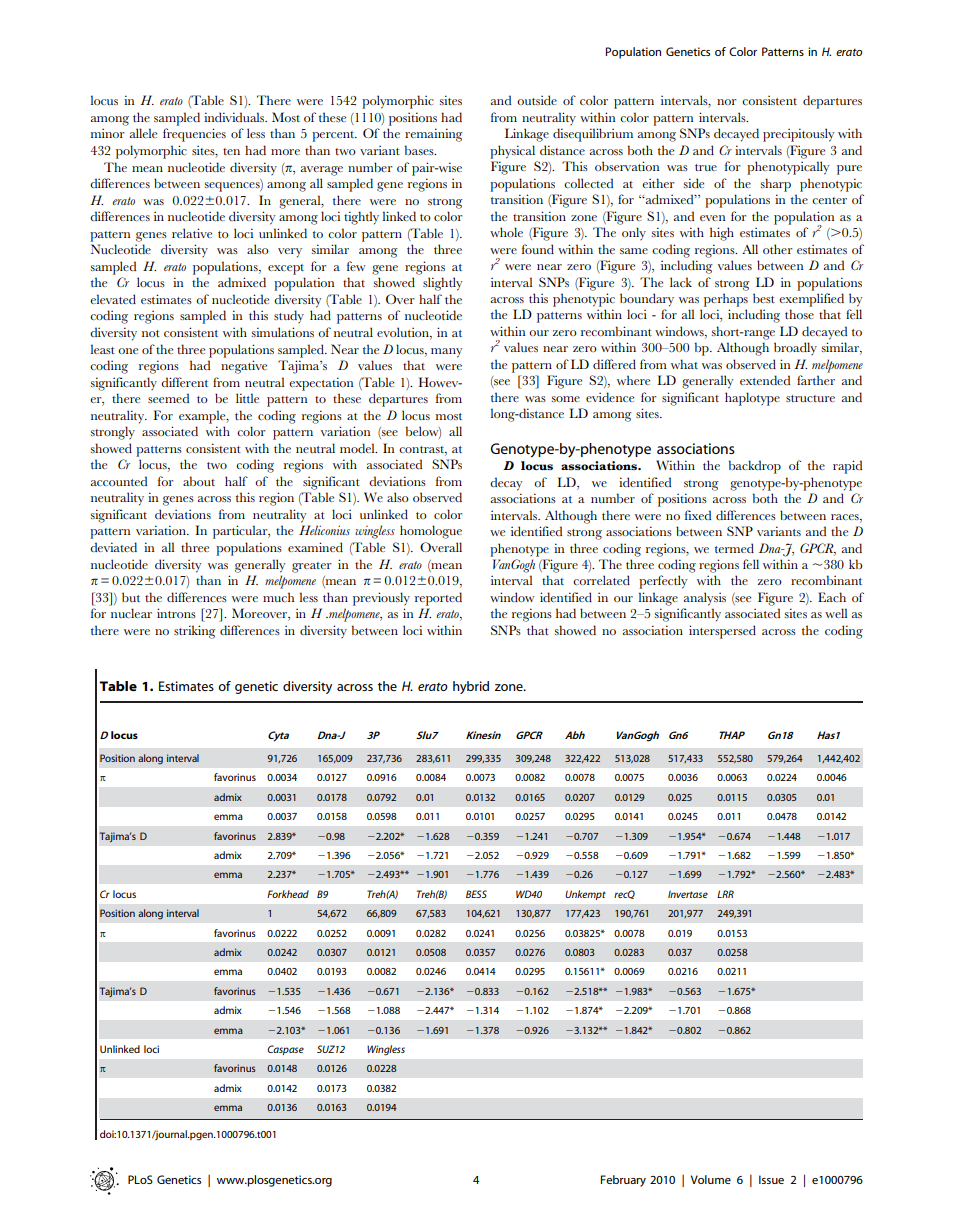 Image resolution: width=953 pixels, height=1232 pixels. What do you see at coordinates (195, 632) in the screenshot?
I see `striking` at bounding box center [195, 632].
